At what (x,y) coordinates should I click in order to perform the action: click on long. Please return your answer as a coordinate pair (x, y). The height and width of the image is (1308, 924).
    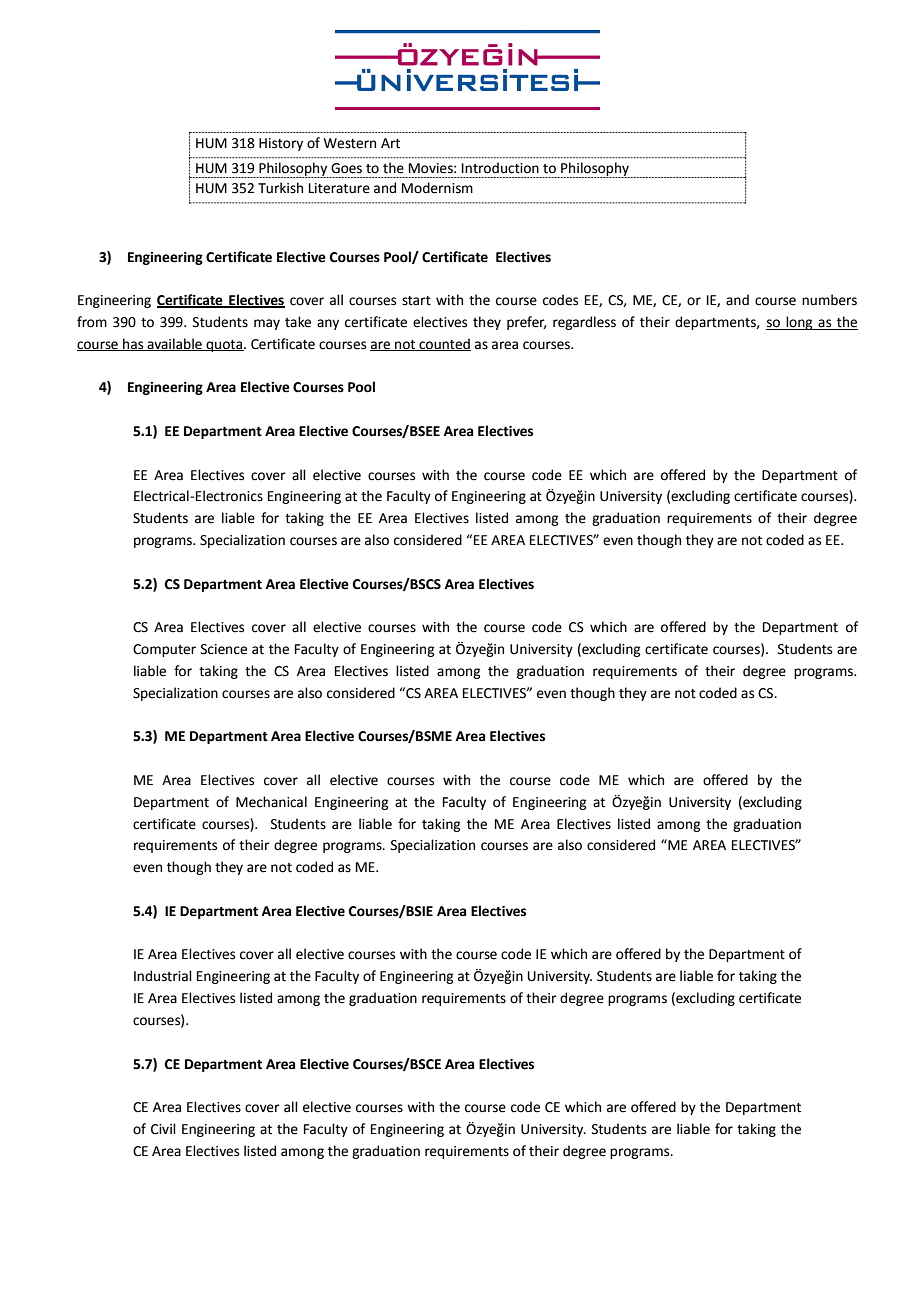
    Looking at the image, I should click on (799, 323).
